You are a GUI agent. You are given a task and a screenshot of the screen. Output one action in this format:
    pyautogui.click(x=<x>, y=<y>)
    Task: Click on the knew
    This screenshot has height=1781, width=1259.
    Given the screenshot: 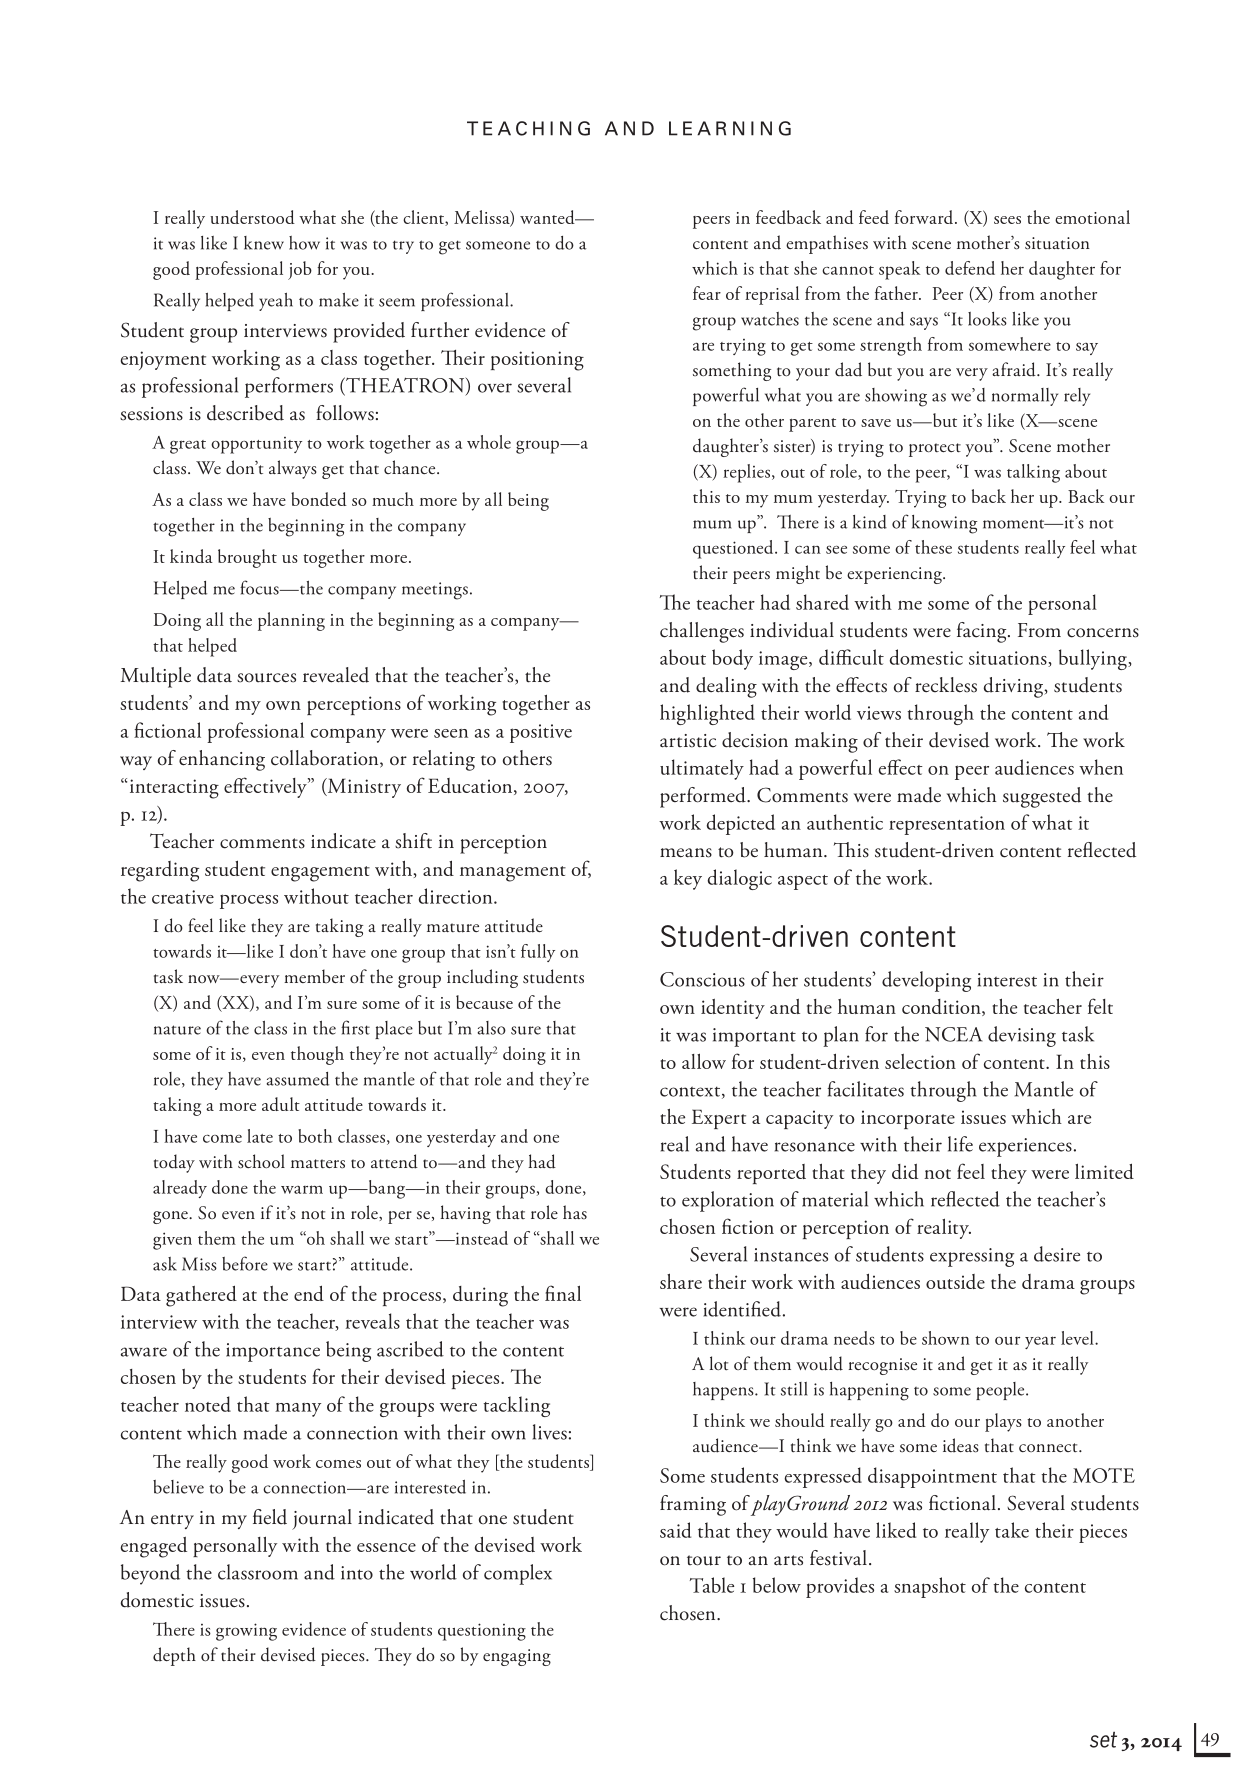 What is the action you would take?
    pyautogui.click(x=264, y=243)
